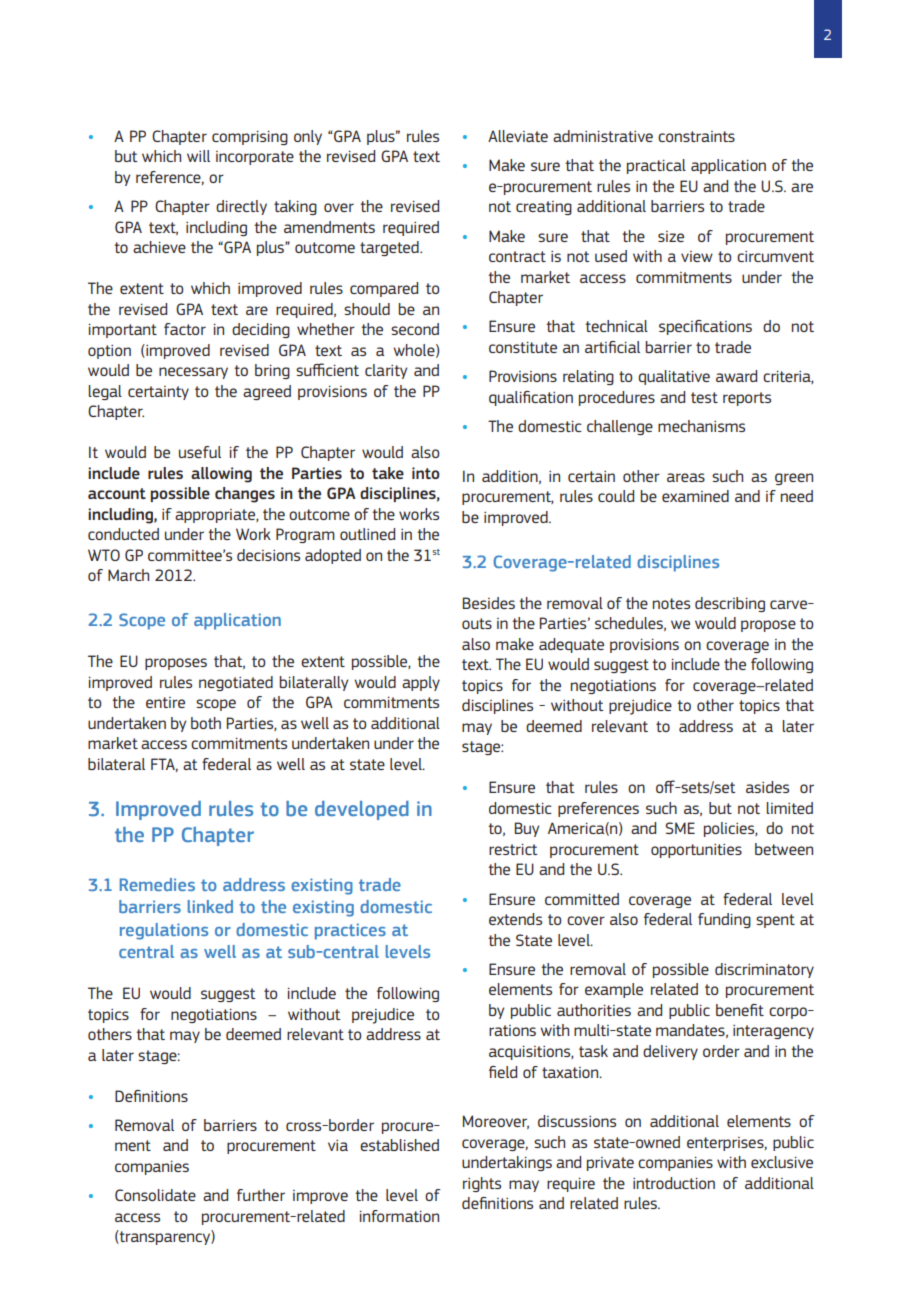  I want to click on entire, so click(165, 702).
